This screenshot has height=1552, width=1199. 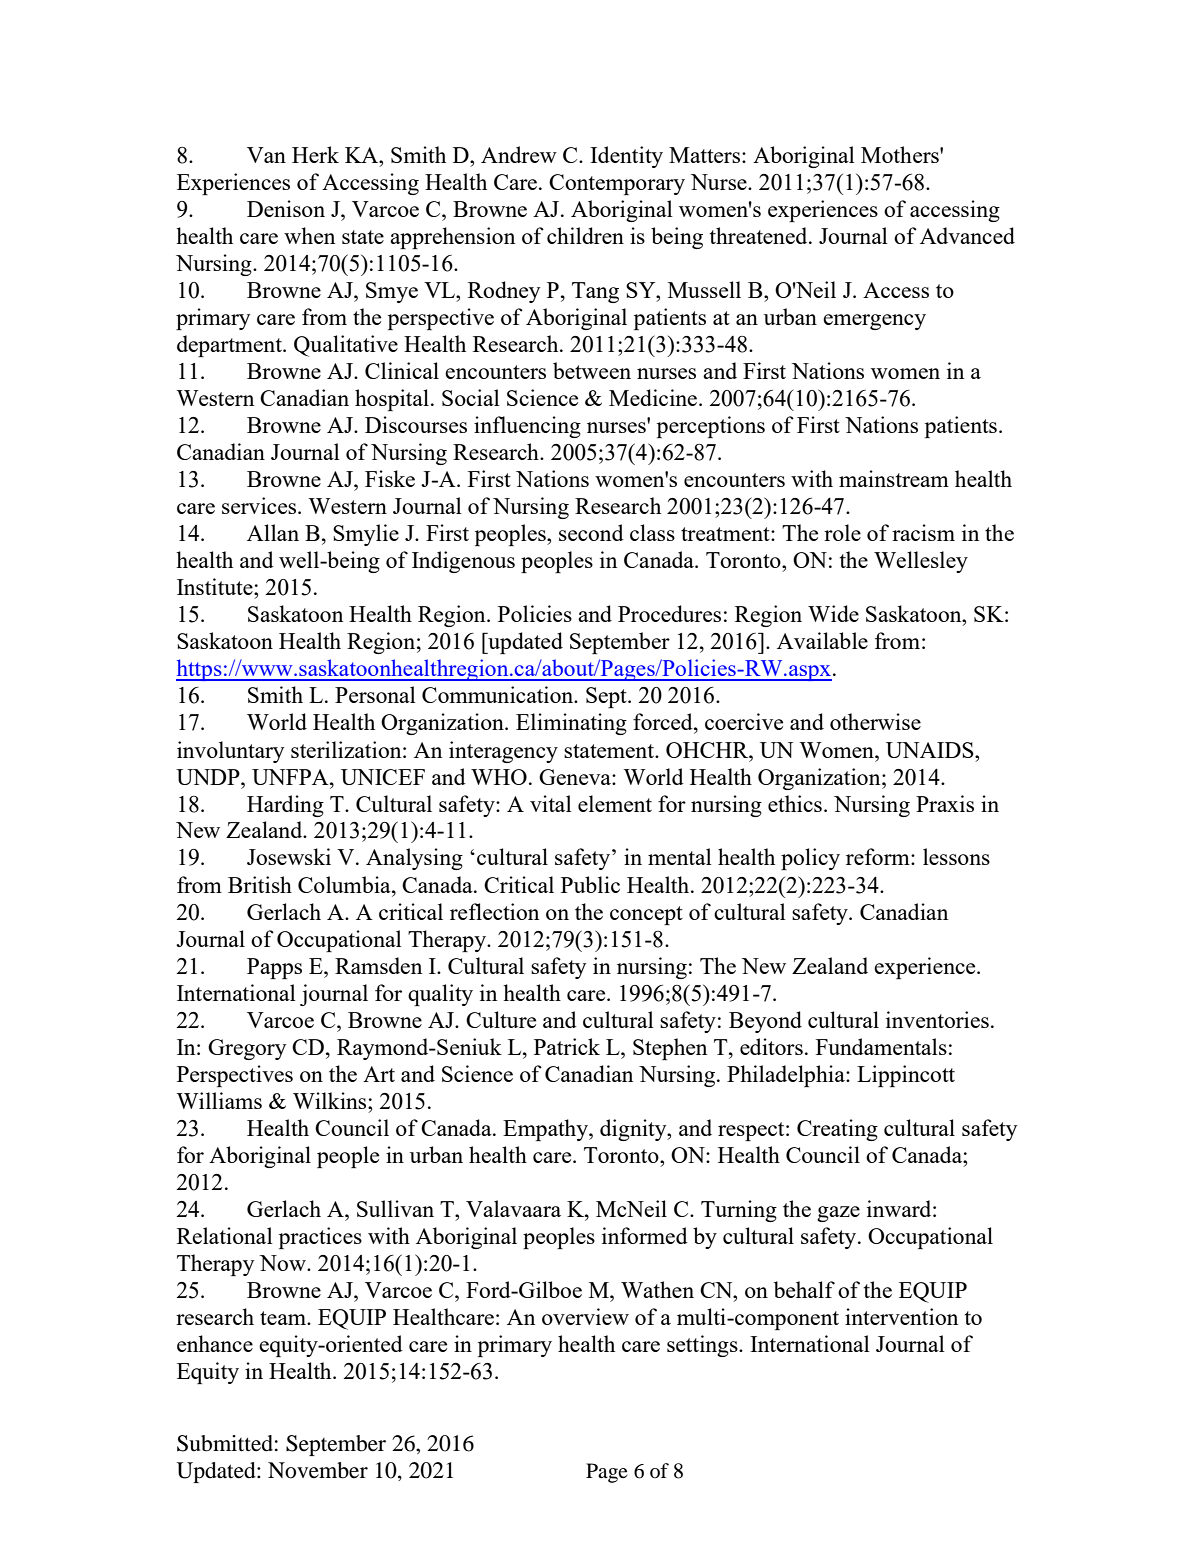 I want to click on Mothers, so click(x=901, y=154).
